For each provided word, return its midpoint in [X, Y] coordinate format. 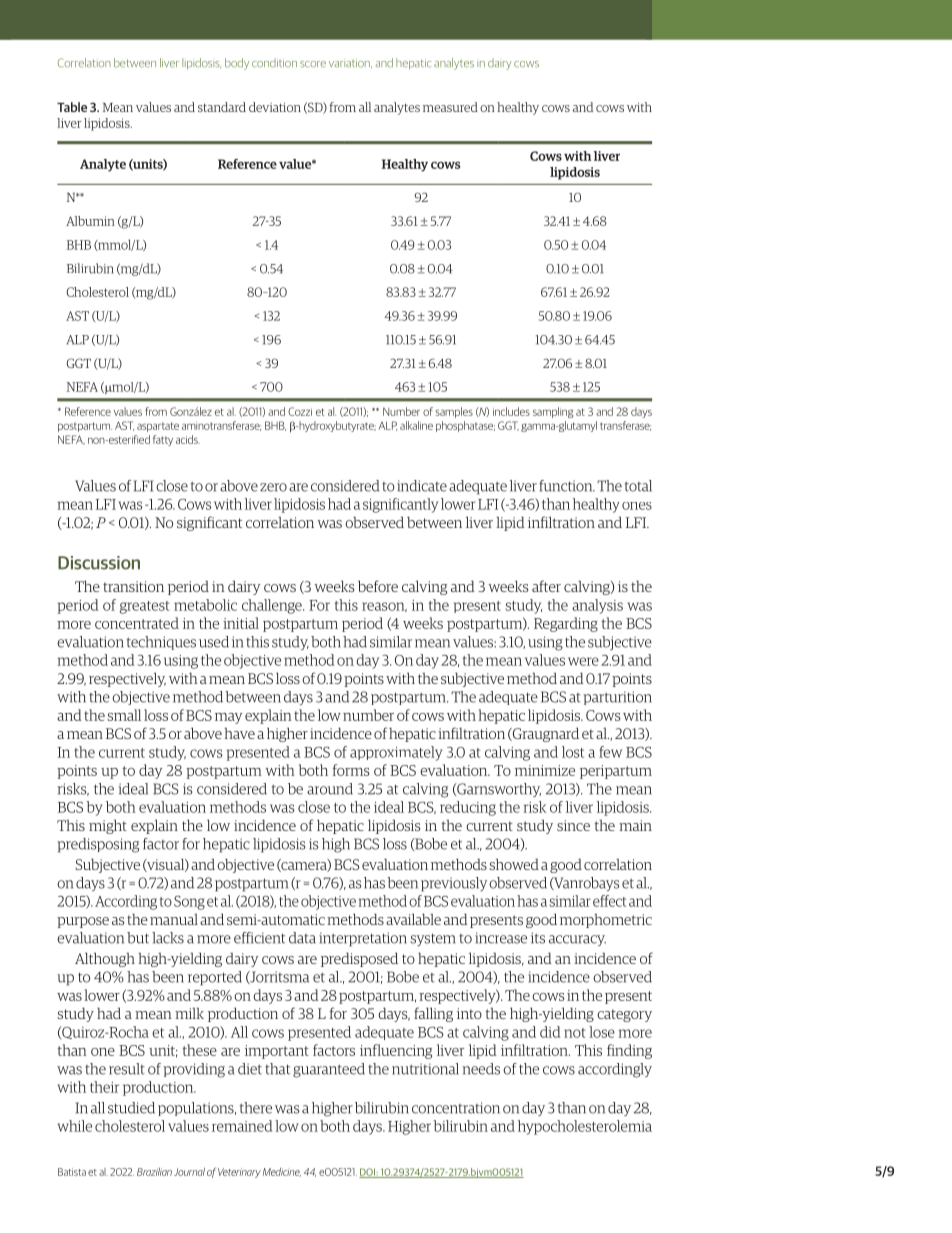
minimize [545, 770]
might [108, 826]
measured [450, 107]
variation [350, 63]
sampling [553, 412]
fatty [163, 440]
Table [72, 107]
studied [131, 1108]
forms [351, 770]
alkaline [416, 425]
